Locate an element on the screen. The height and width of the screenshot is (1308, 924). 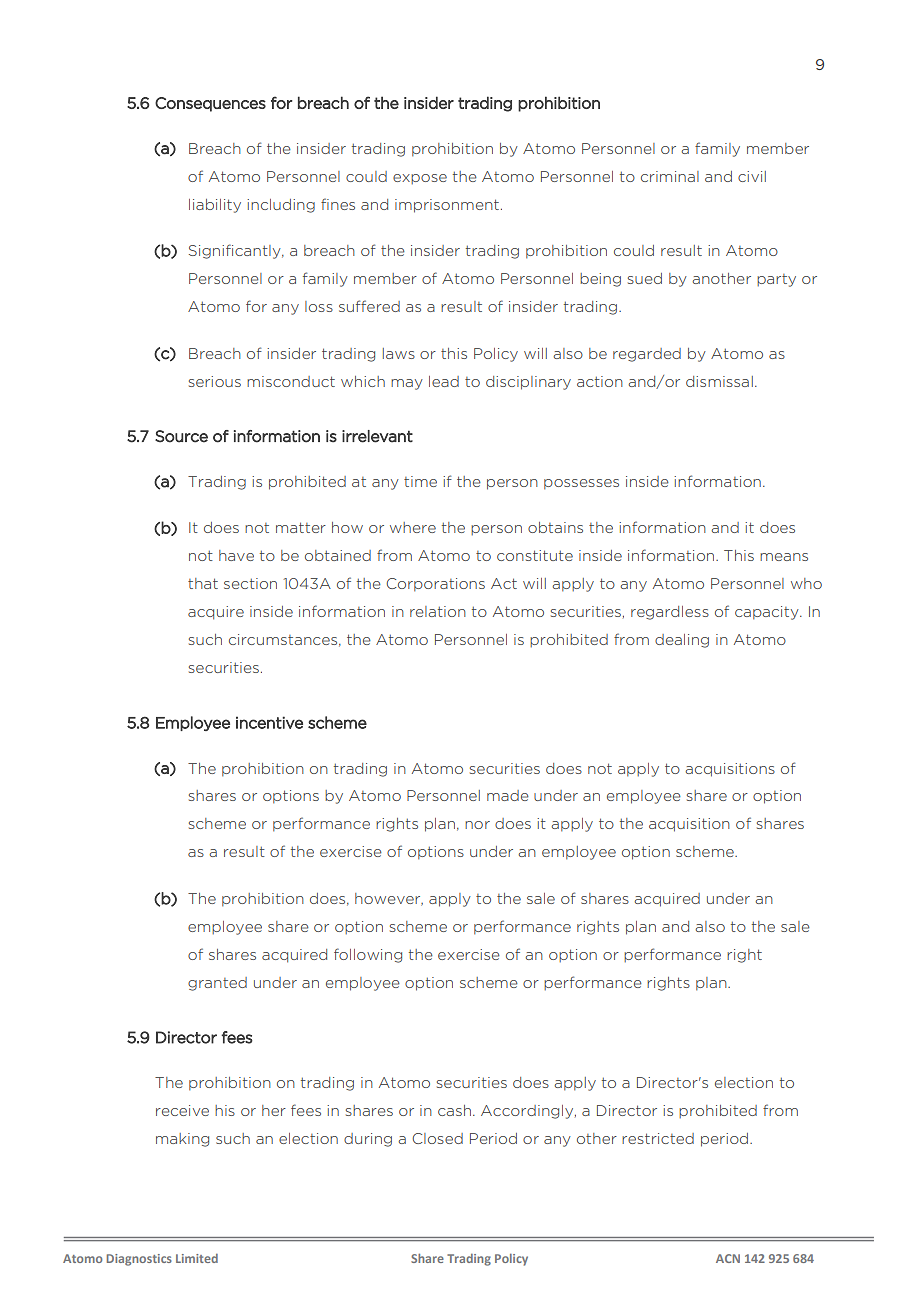
Consequences is located at coordinates (210, 104).
